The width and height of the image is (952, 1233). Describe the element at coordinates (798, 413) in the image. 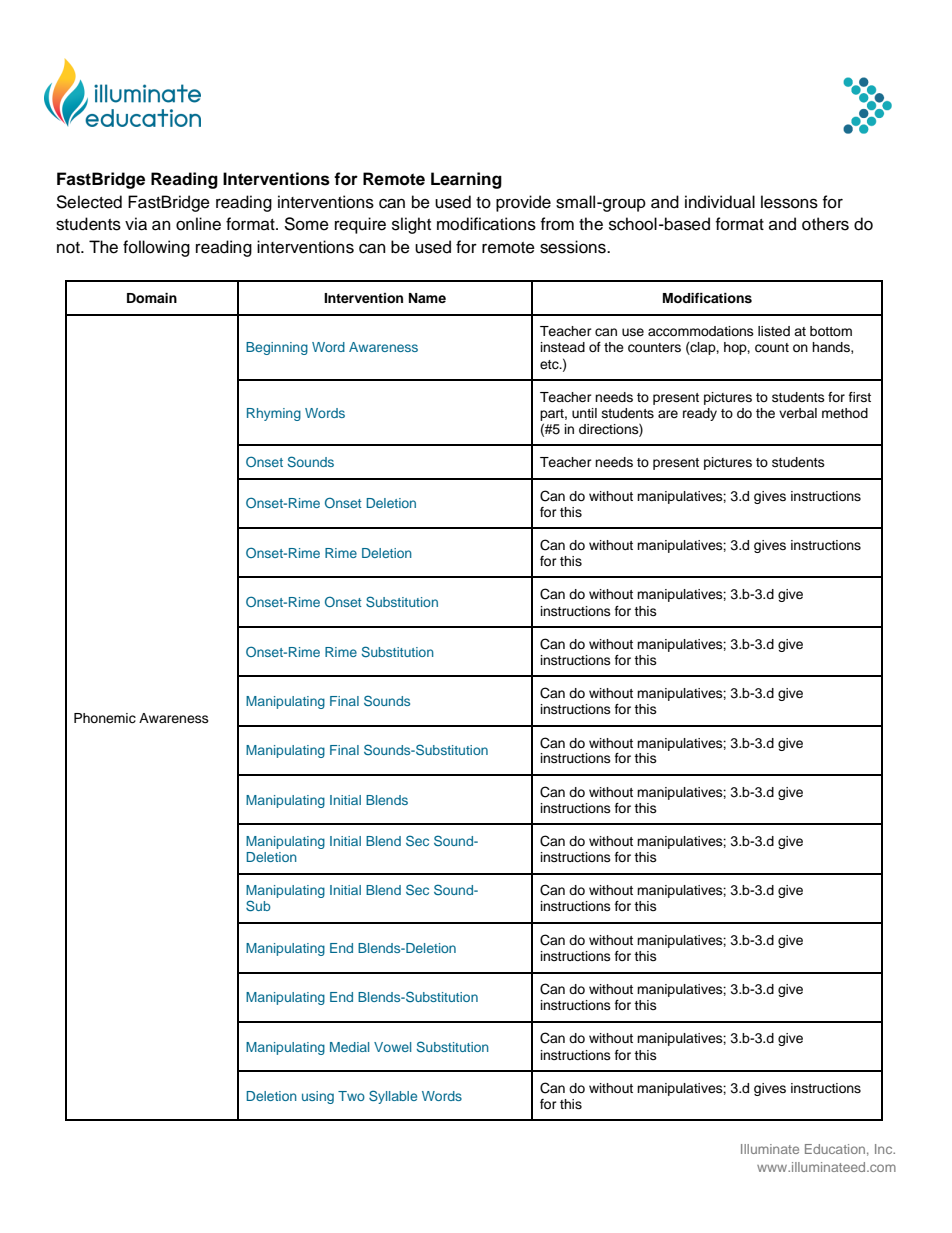

I see `verbal` at that location.
